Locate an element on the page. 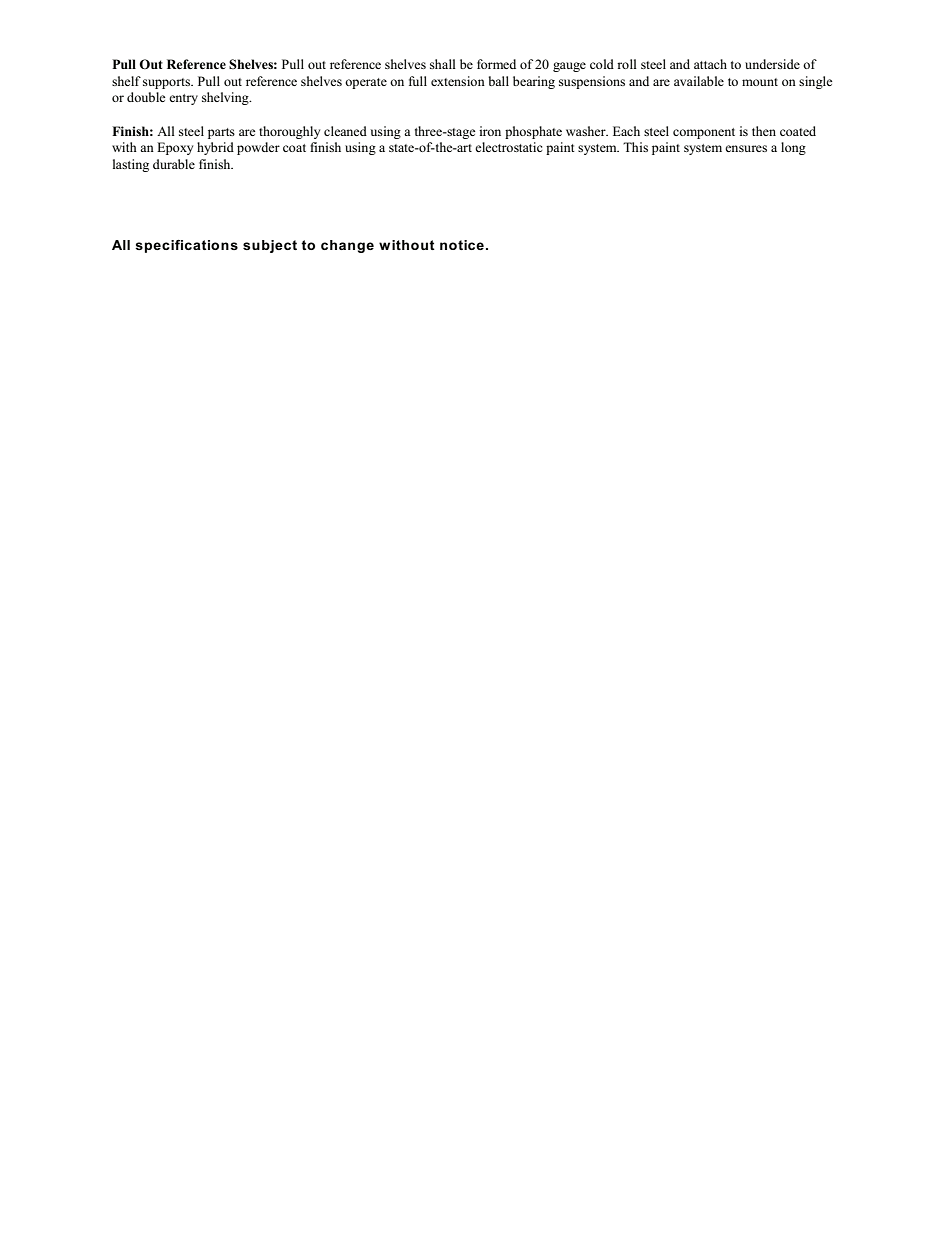  ensures is located at coordinates (746, 148).
